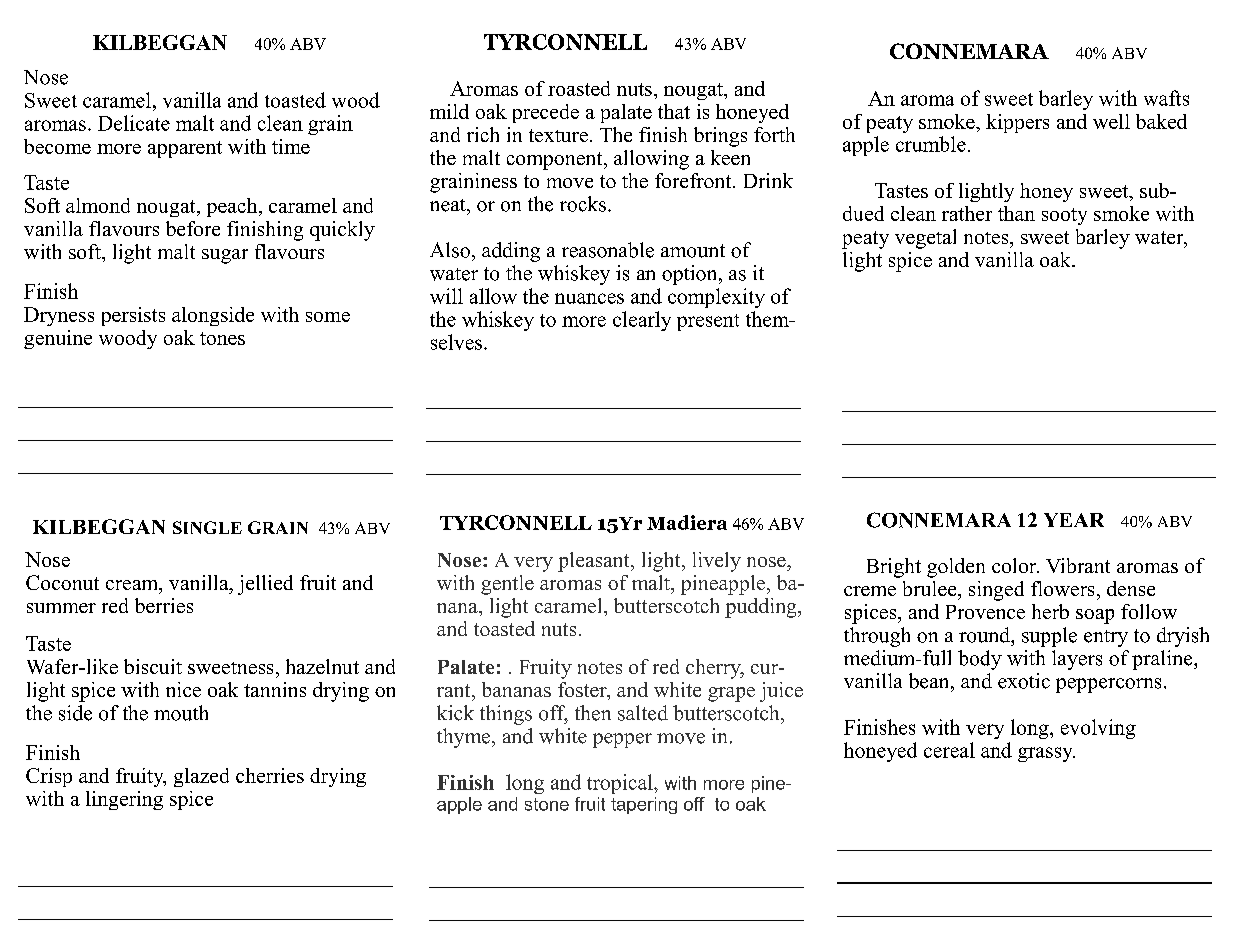 The image size is (1233, 952). I want to click on precede, so click(546, 113).
